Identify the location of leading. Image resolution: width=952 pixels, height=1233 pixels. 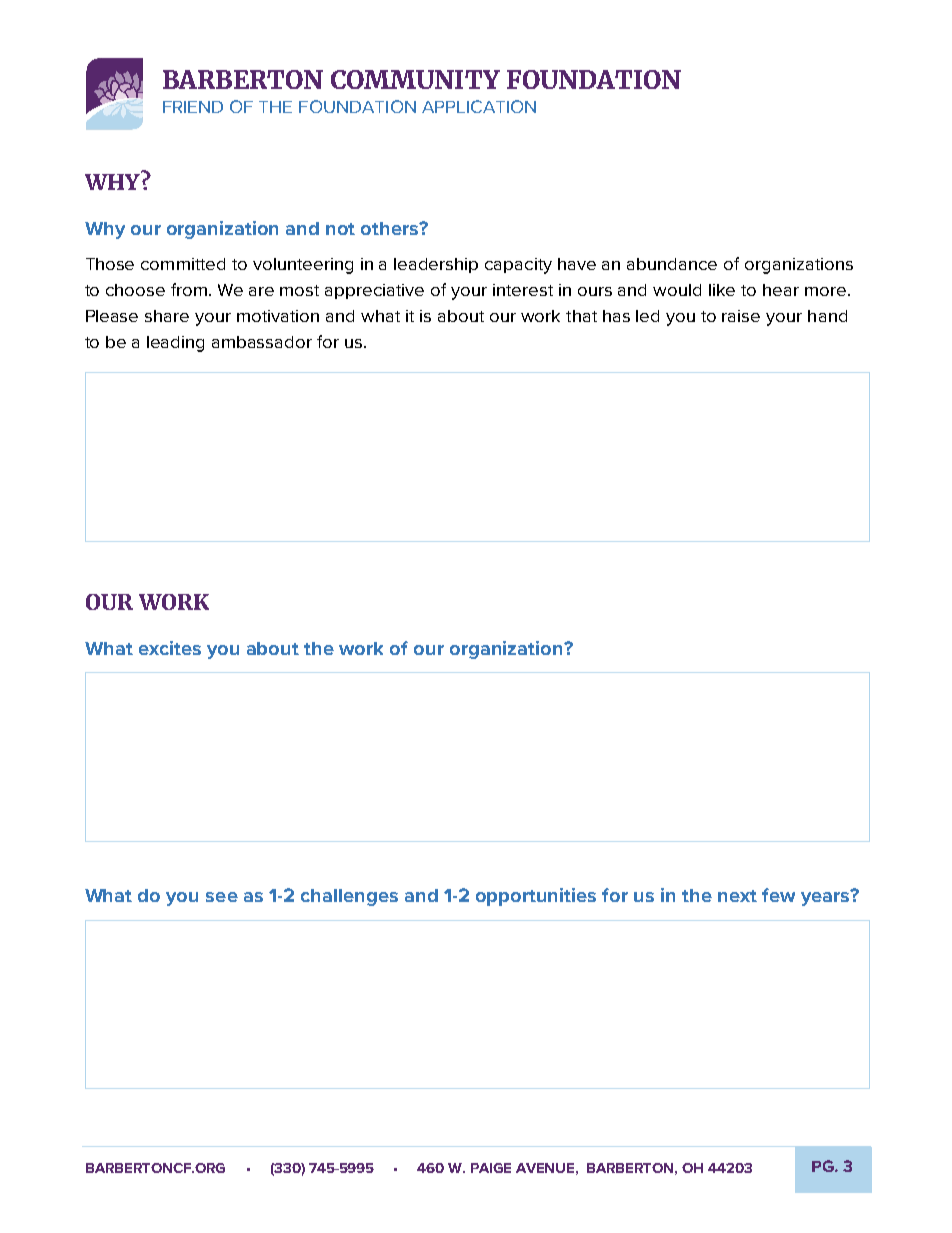
(175, 344).
